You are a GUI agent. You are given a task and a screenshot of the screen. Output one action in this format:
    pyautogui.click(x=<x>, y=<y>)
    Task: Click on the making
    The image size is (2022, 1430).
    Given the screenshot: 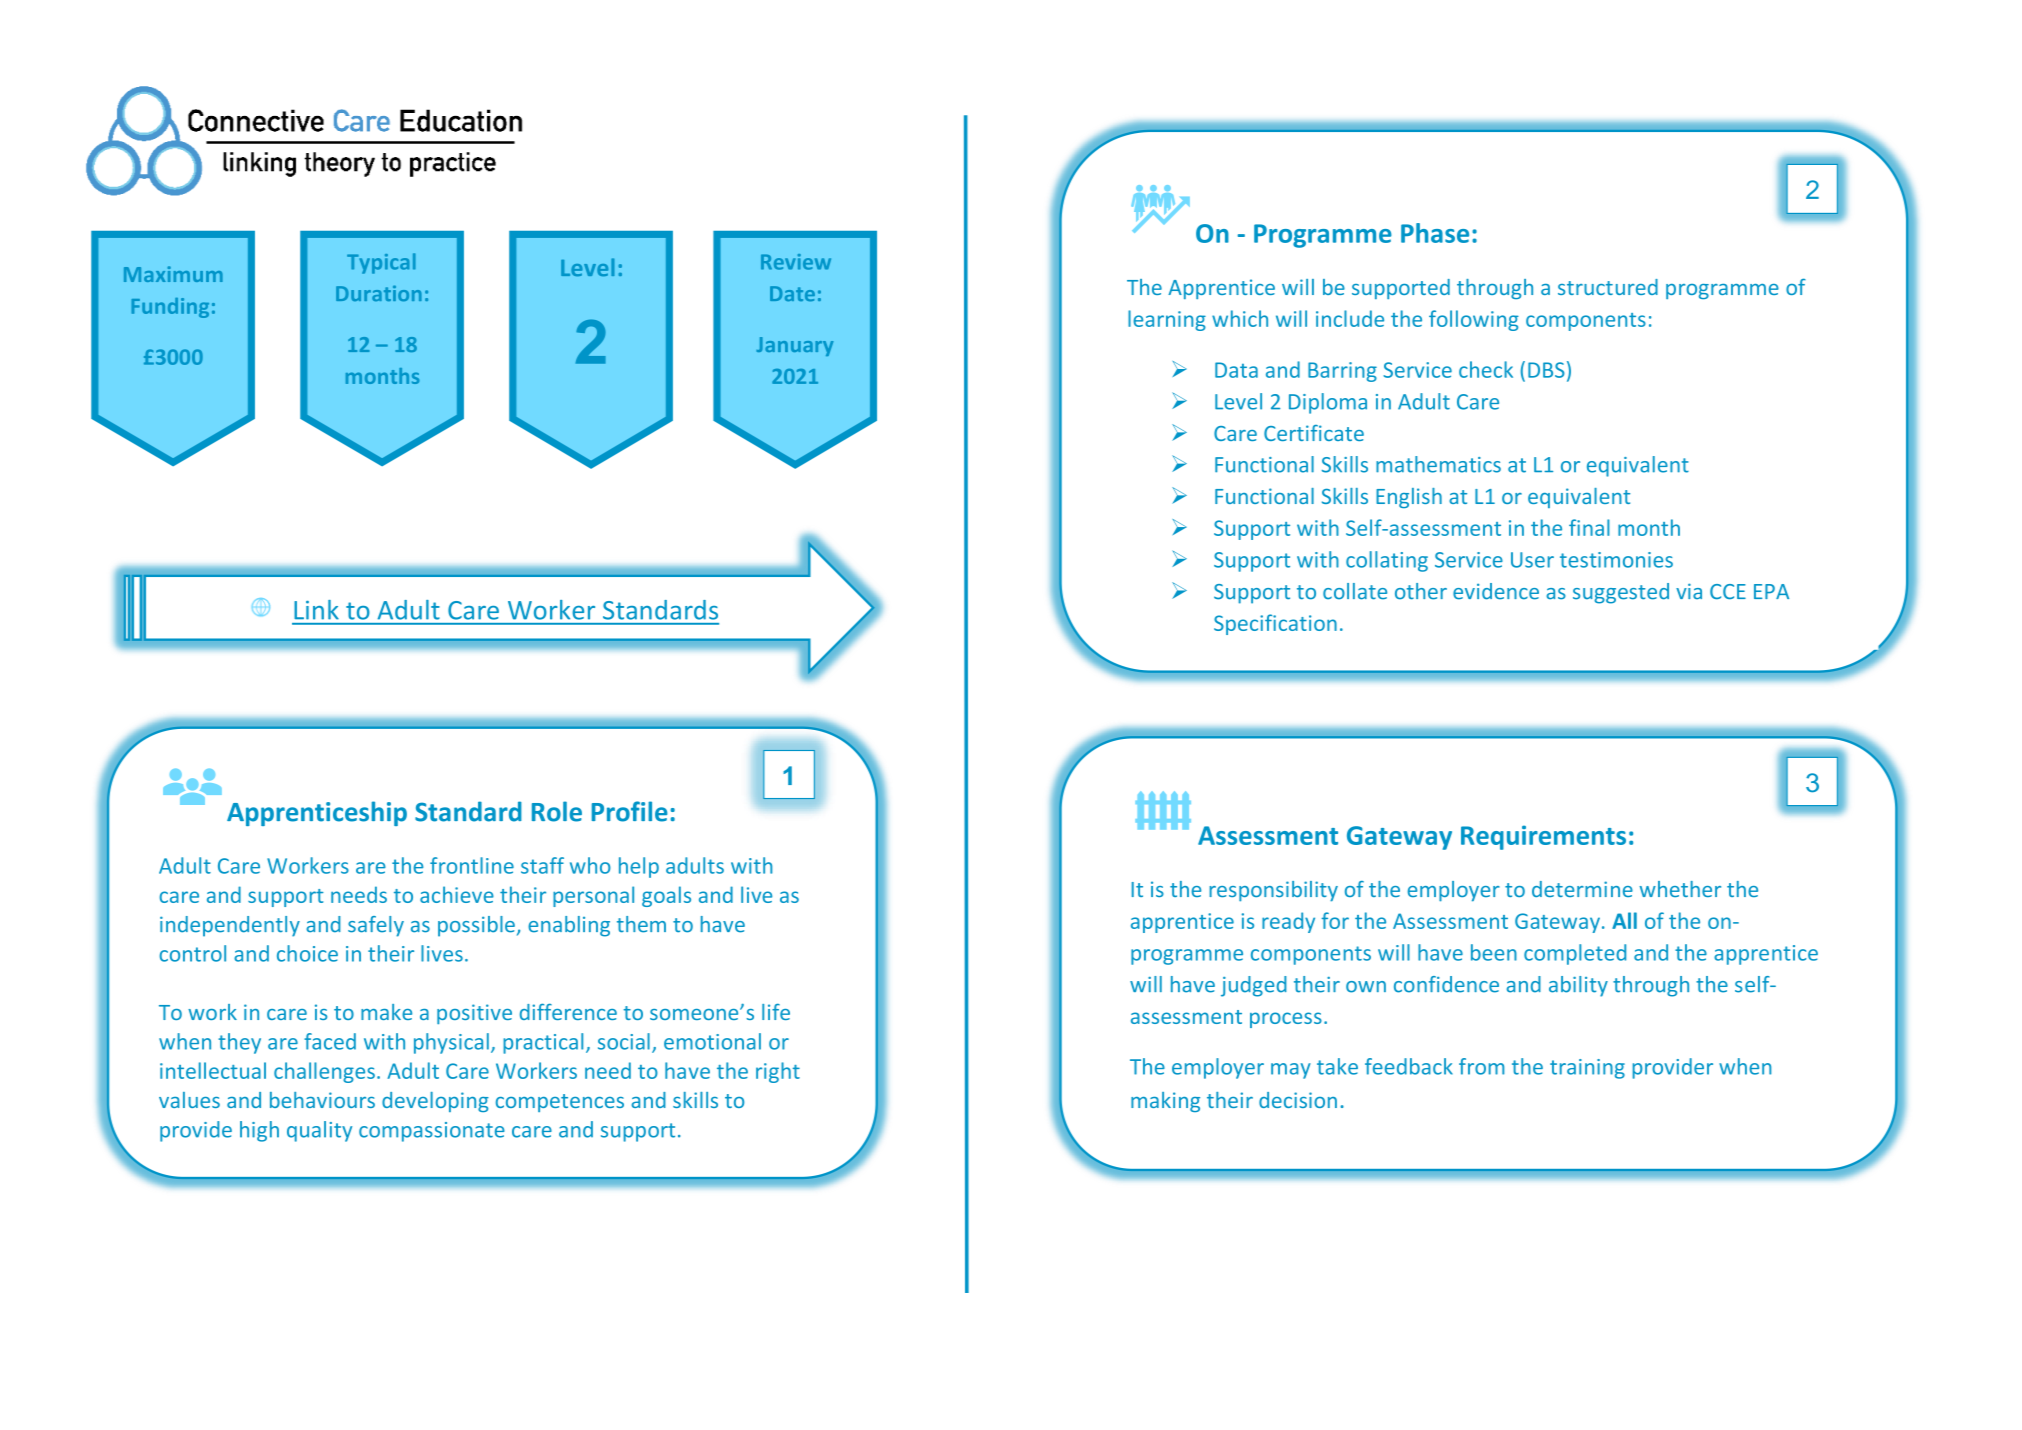 What is the action you would take?
    pyautogui.click(x=1165, y=1102)
